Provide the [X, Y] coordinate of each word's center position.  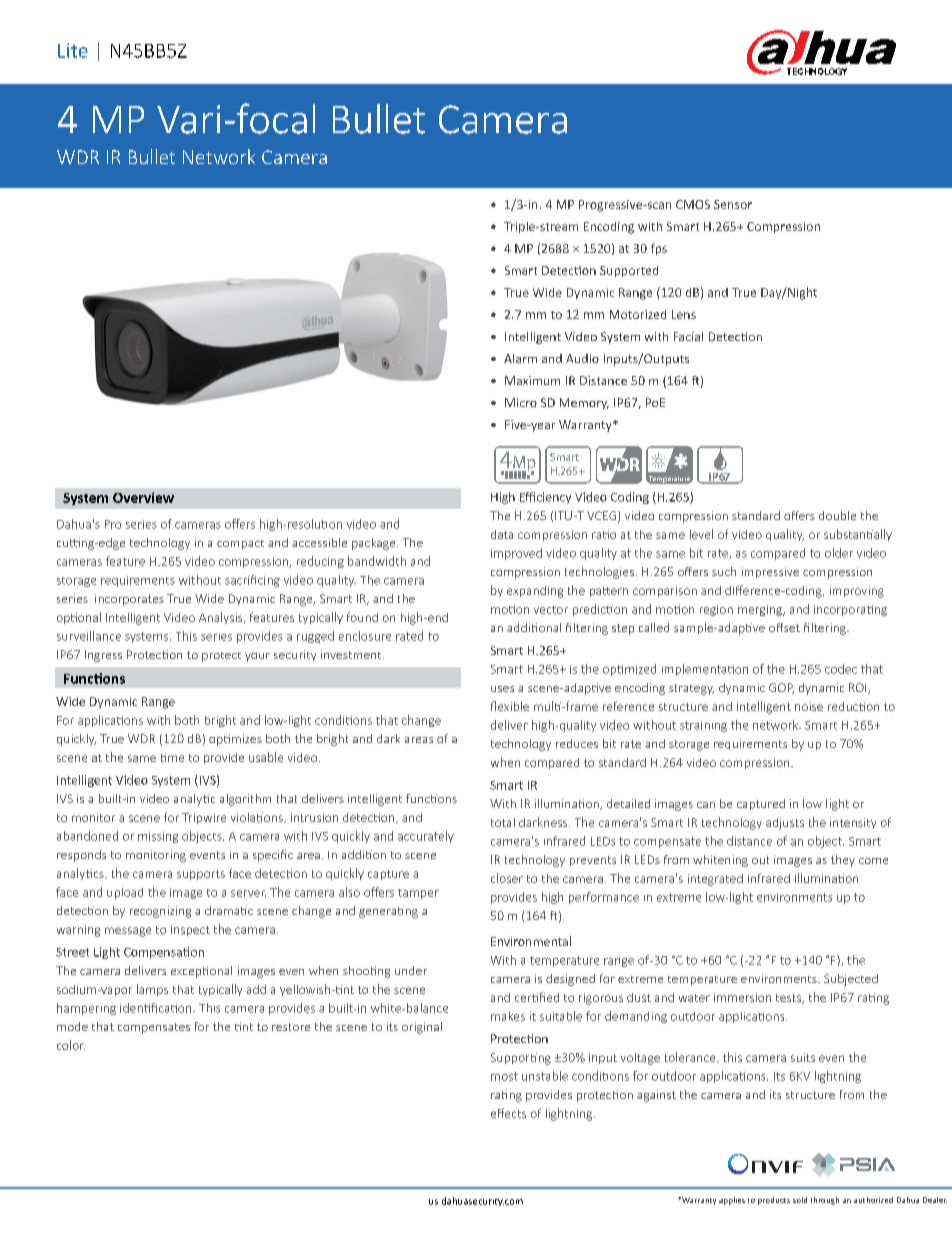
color [71, 1045]
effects [508, 1113]
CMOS [693, 204]
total [503, 822]
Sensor [733, 204]
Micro [521, 402]
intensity [853, 823]
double [837, 515]
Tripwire [204, 818]
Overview [143, 497]
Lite [73, 50]
